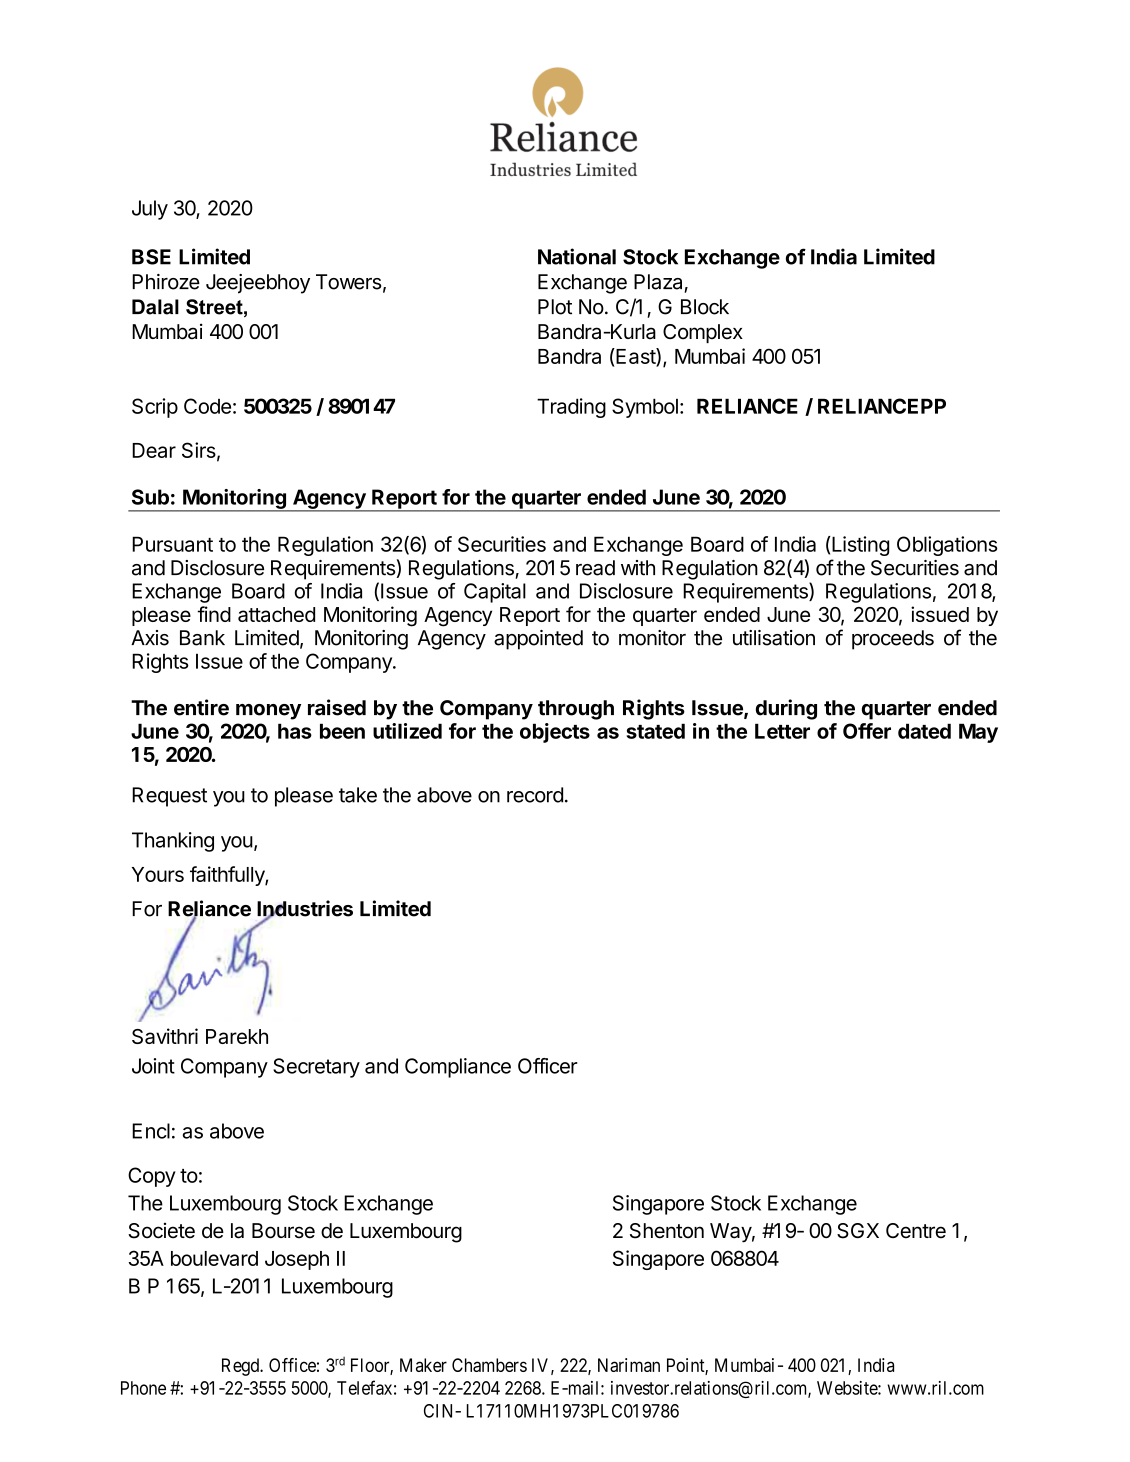  I want to click on BSE, so click(151, 257).
